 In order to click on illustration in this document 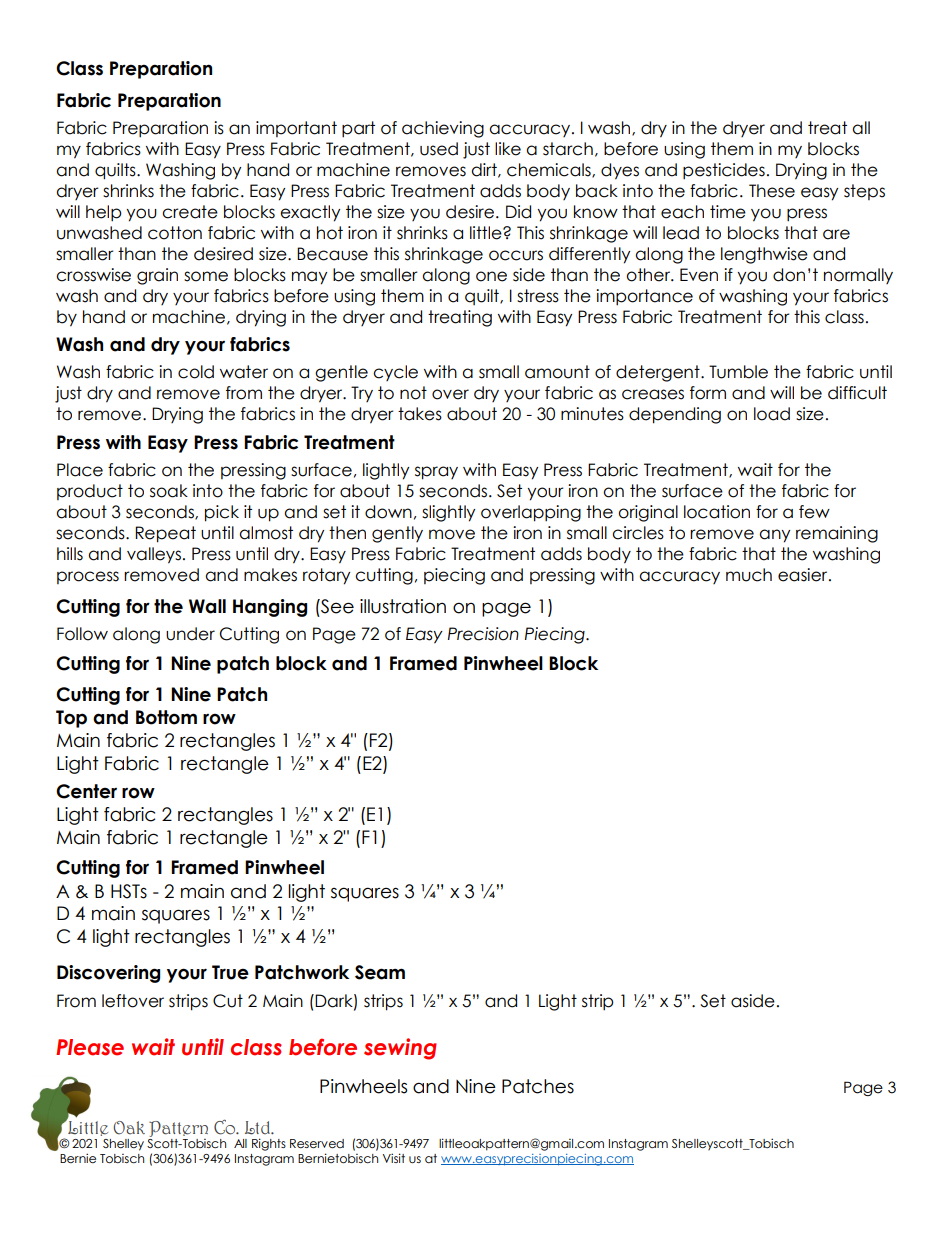, I will do `click(403, 606)`.
